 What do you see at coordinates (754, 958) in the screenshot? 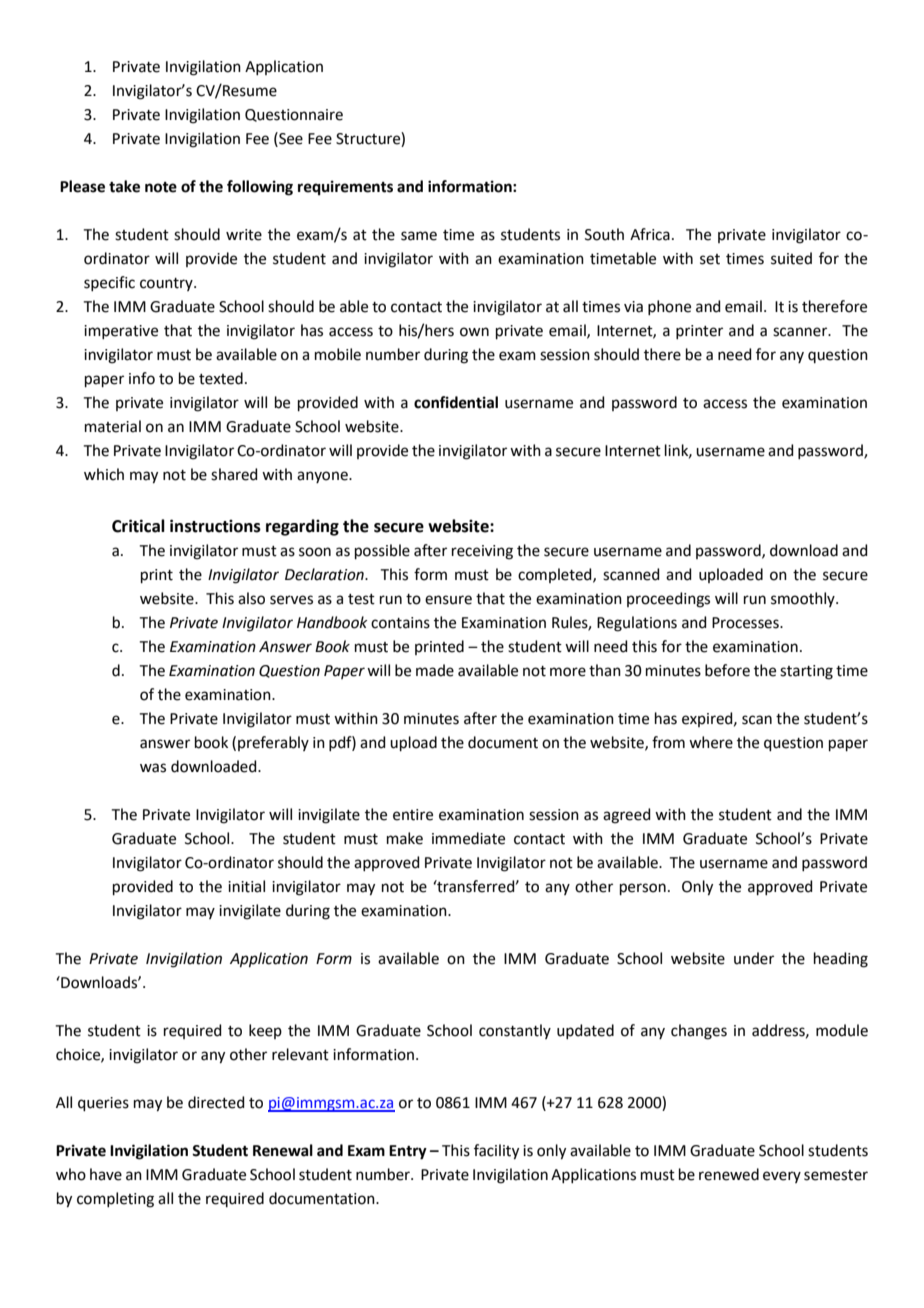
I see `under` at bounding box center [754, 958].
